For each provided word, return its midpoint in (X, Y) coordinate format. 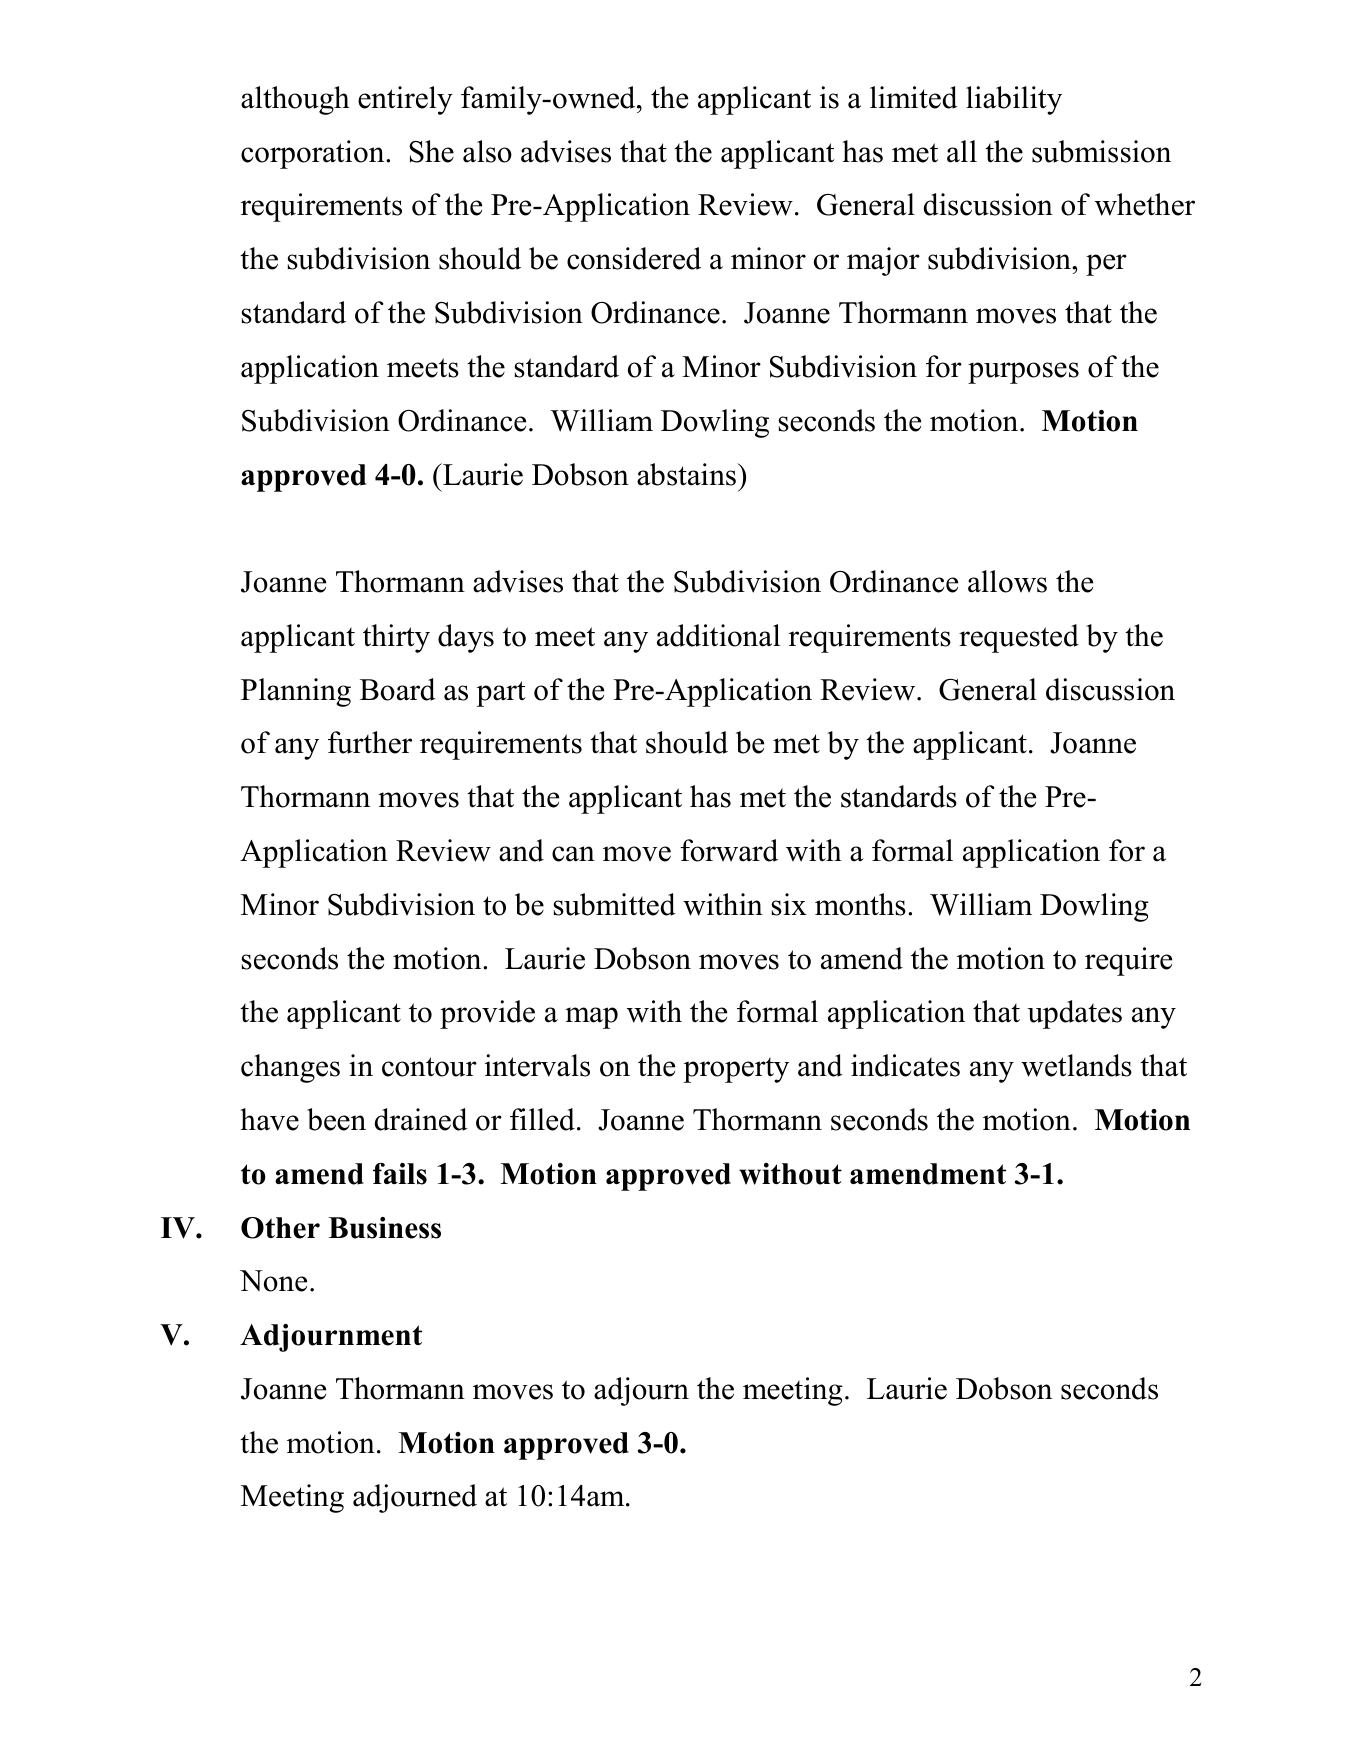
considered (634, 258)
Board (398, 689)
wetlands (1076, 1065)
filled (542, 1119)
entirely (405, 100)
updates (1074, 1014)
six (789, 904)
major (883, 261)
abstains (686, 474)
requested (1019, 638)
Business (384, 1228)
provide (487, 1014)
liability (1014, 100)
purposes (1023, 373)
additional (718, 635)
